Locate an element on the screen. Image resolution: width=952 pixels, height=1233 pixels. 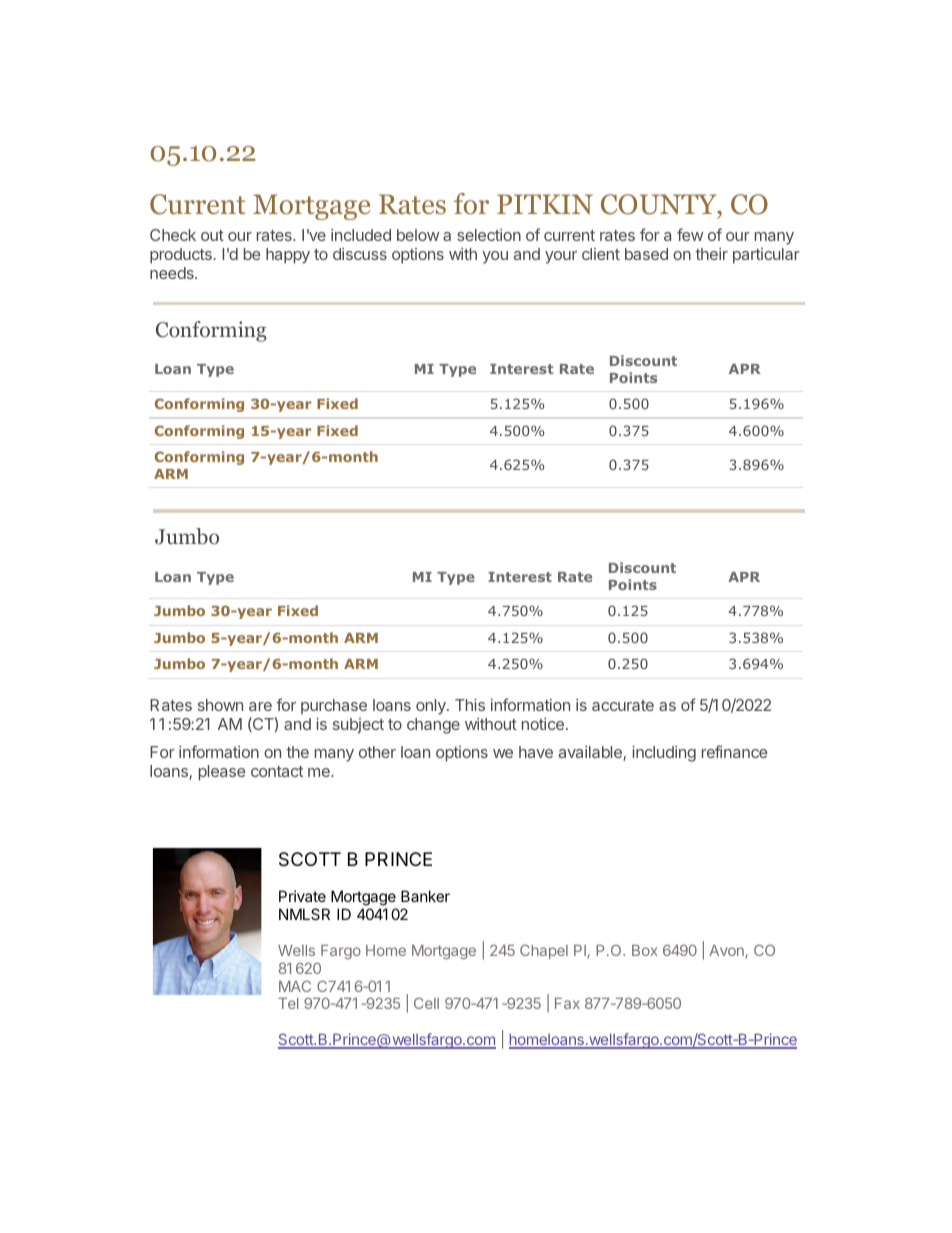
MAC is located at coordinates (295, 986).
